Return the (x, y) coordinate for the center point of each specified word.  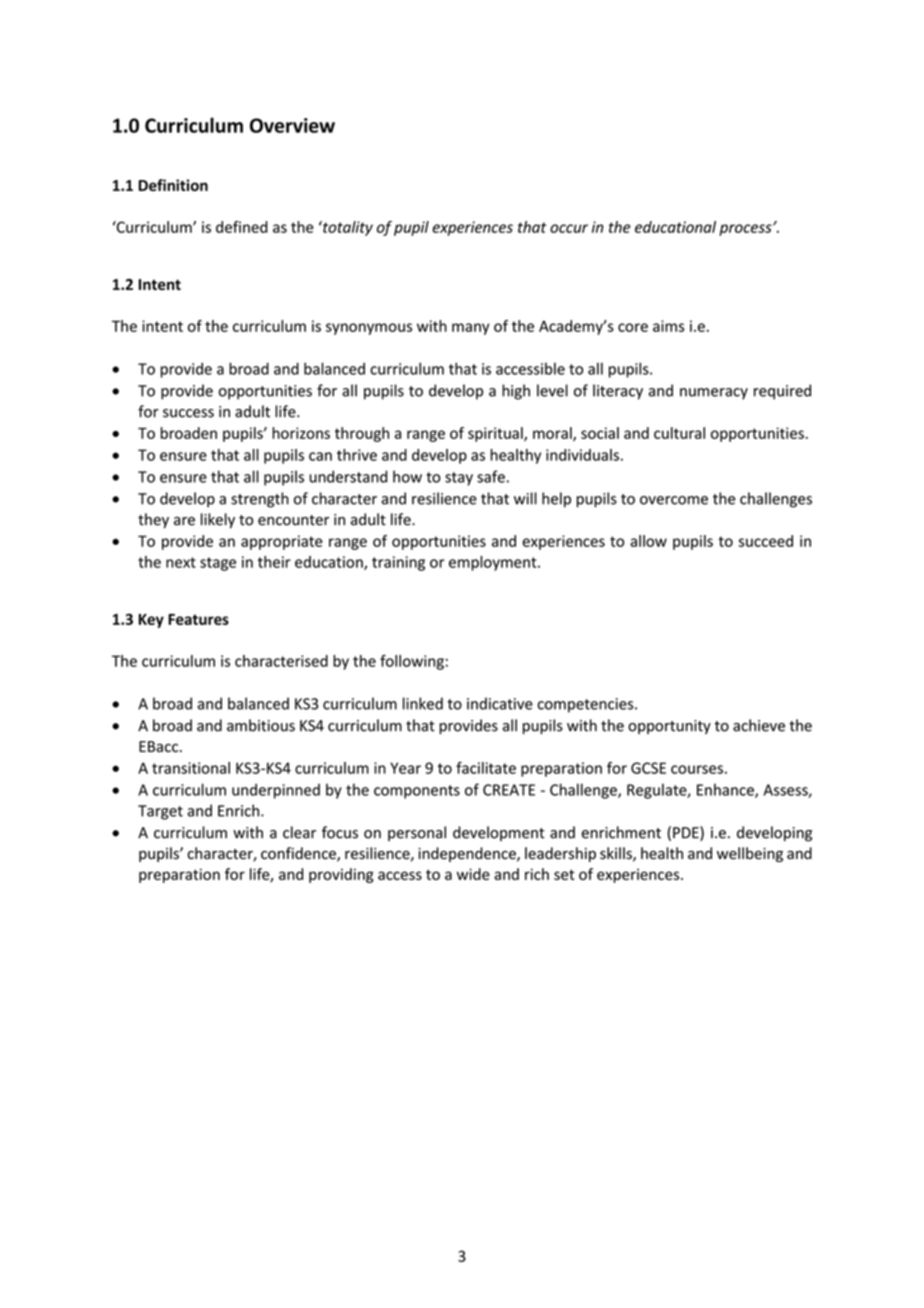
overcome (674, 500)
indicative (500, 703)
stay (459, 479)
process (746, 230)
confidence (299, 854)
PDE (687, 833)
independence (468, 854)
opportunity (669, 727)
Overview (292, 125)
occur (569, 228)
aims (668, 326)
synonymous (369, 329)
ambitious (261, 725)
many (471, 329)
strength (260, 500)
